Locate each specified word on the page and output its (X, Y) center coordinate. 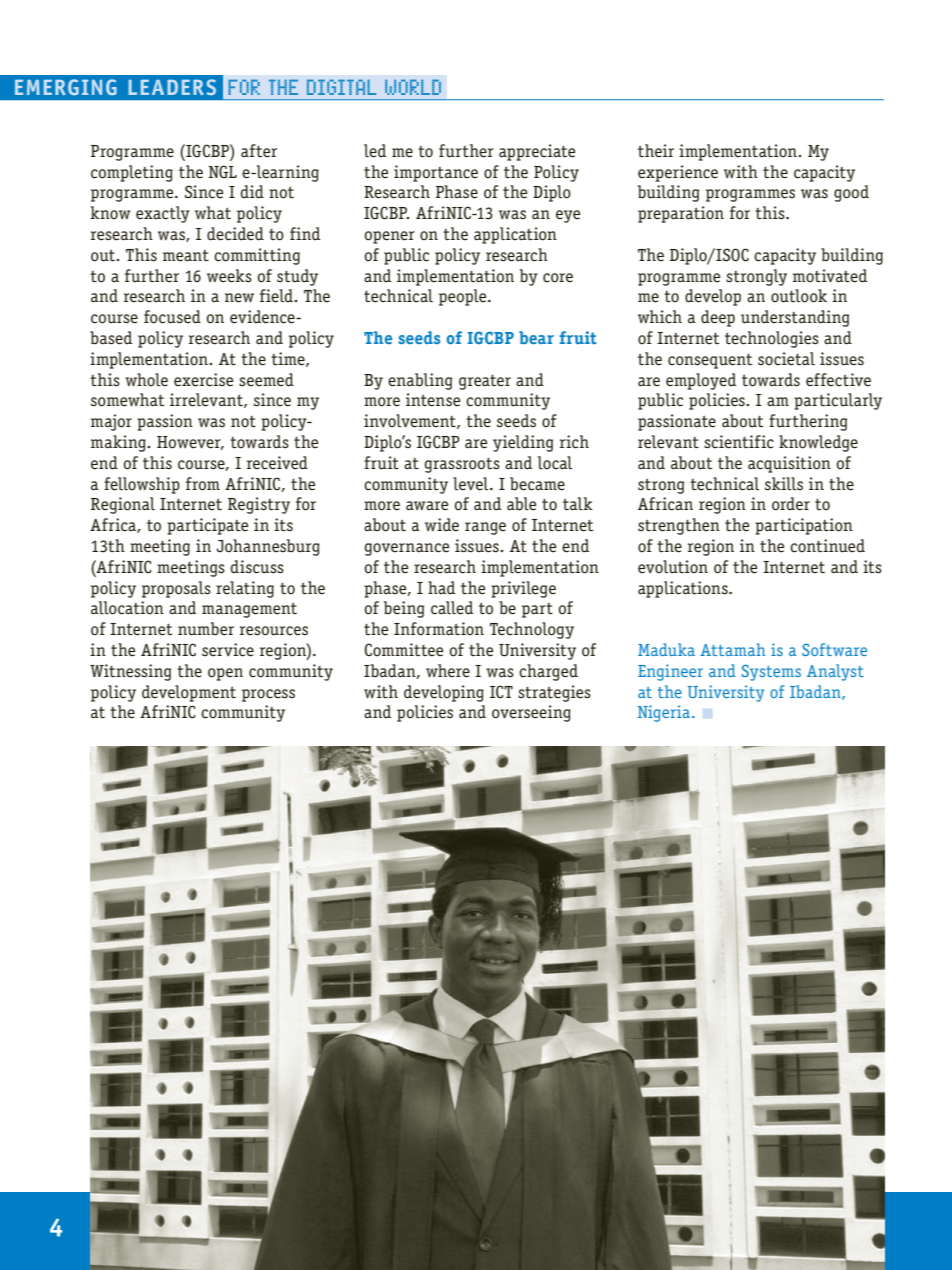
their (656, 151)
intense (433, 400)
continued (827, 546)
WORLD (413, 87)
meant (186, 256)
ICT (501, 692)
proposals (176, 589)
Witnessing (130, 672)
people (464, 297)
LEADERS (172, 87)
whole (146, 380)
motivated (830, 276)
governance (406, 549)
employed (701, 381)
